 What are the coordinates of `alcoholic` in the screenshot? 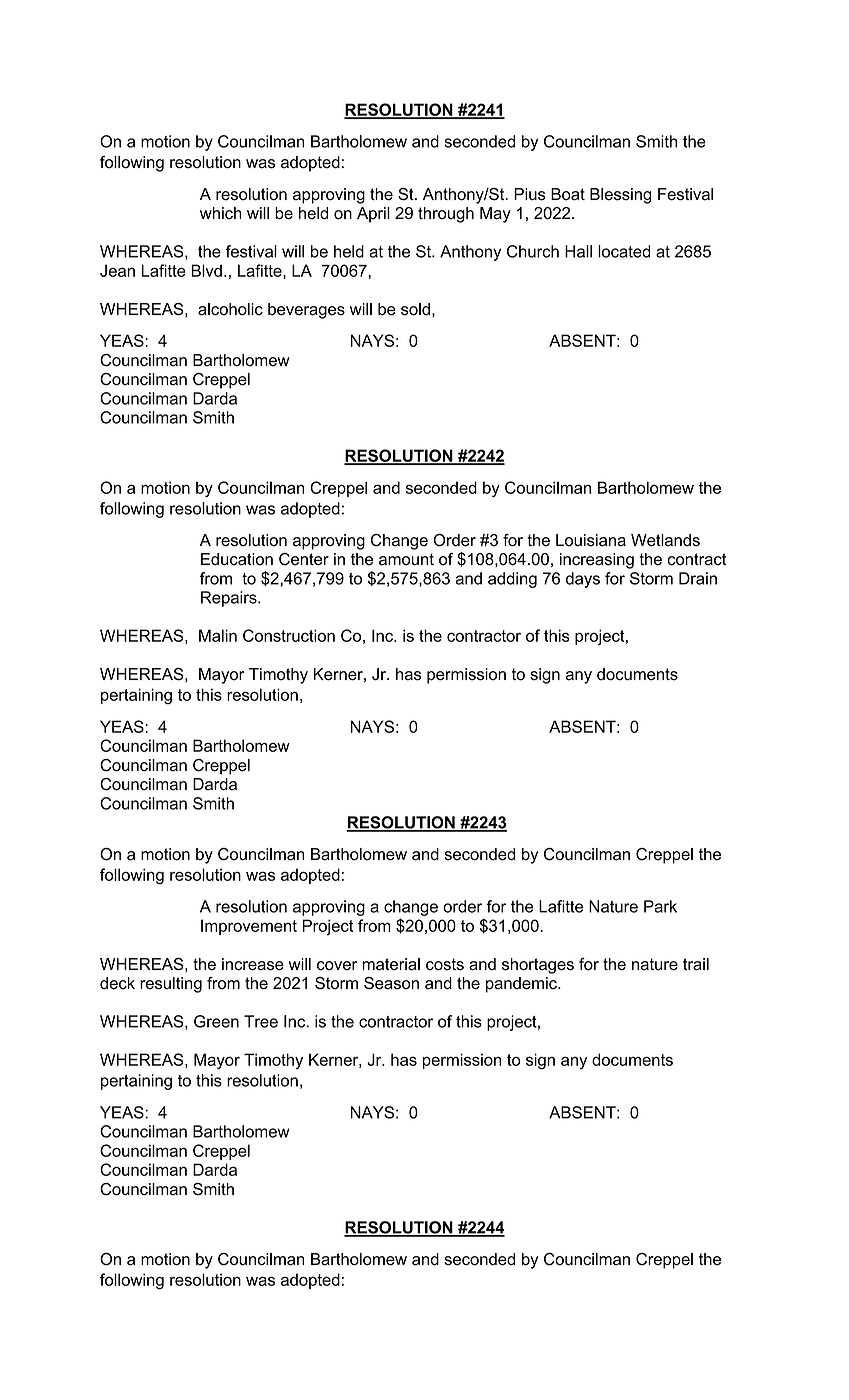 It's located at (230, 309).
